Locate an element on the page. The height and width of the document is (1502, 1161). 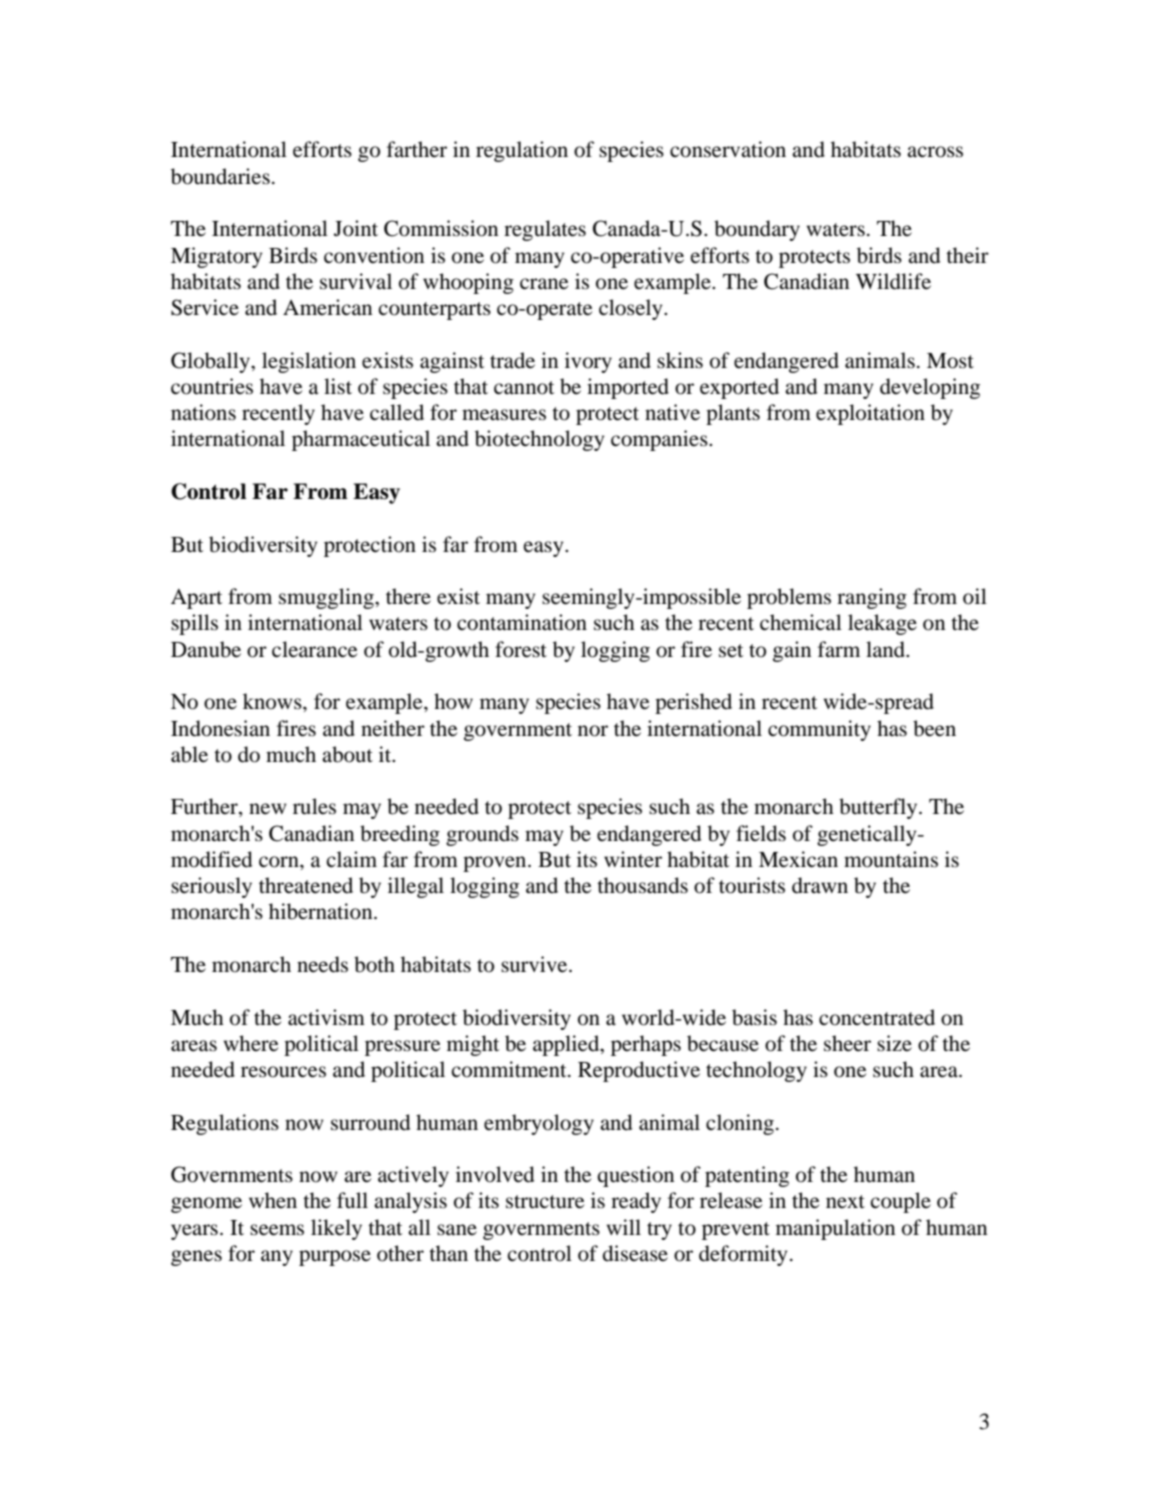
nor is located at coordinates (593, 731).
